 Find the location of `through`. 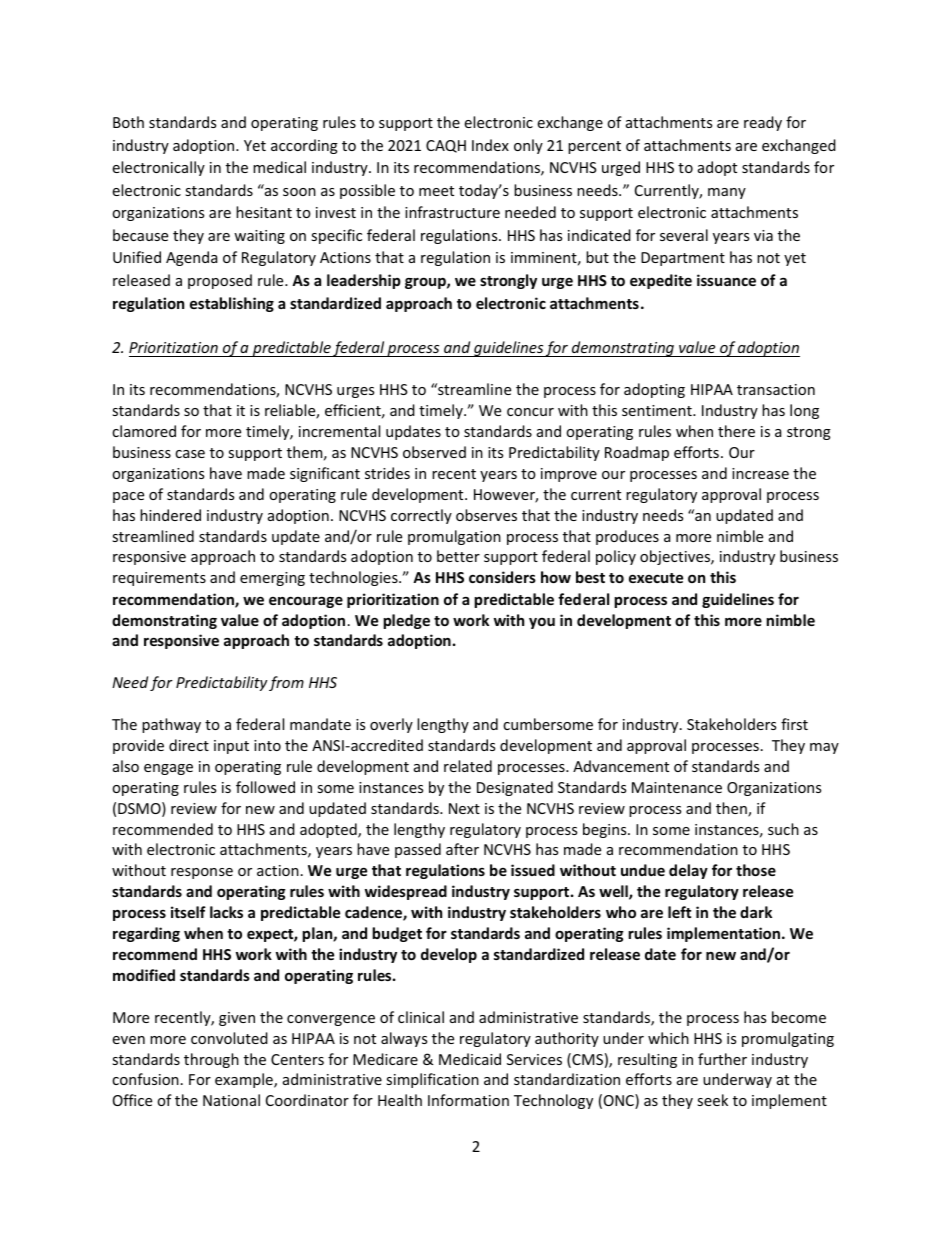

through is located at coordinates (211, 1060).
